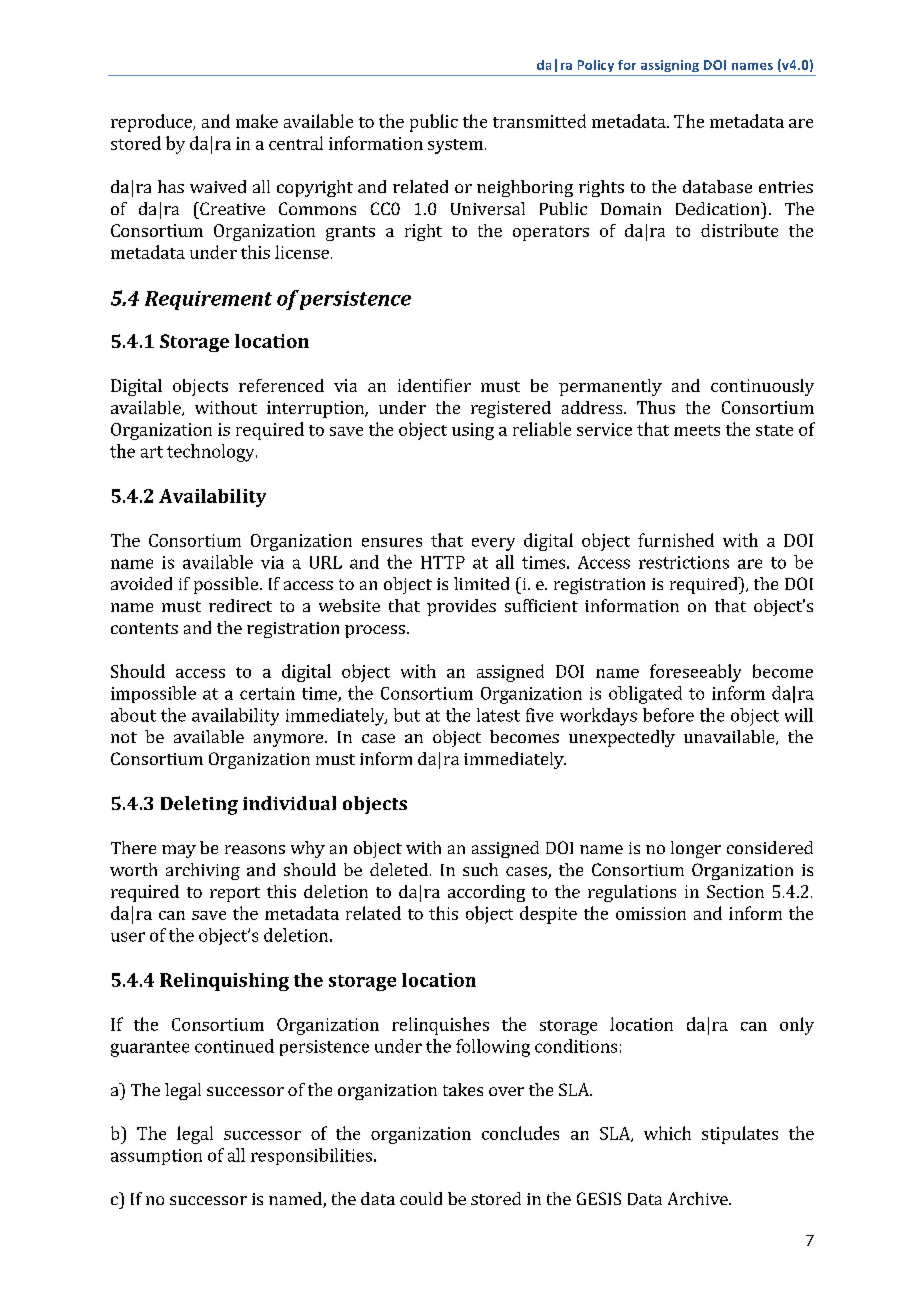  I want to click on provides, so click(461, 607).
